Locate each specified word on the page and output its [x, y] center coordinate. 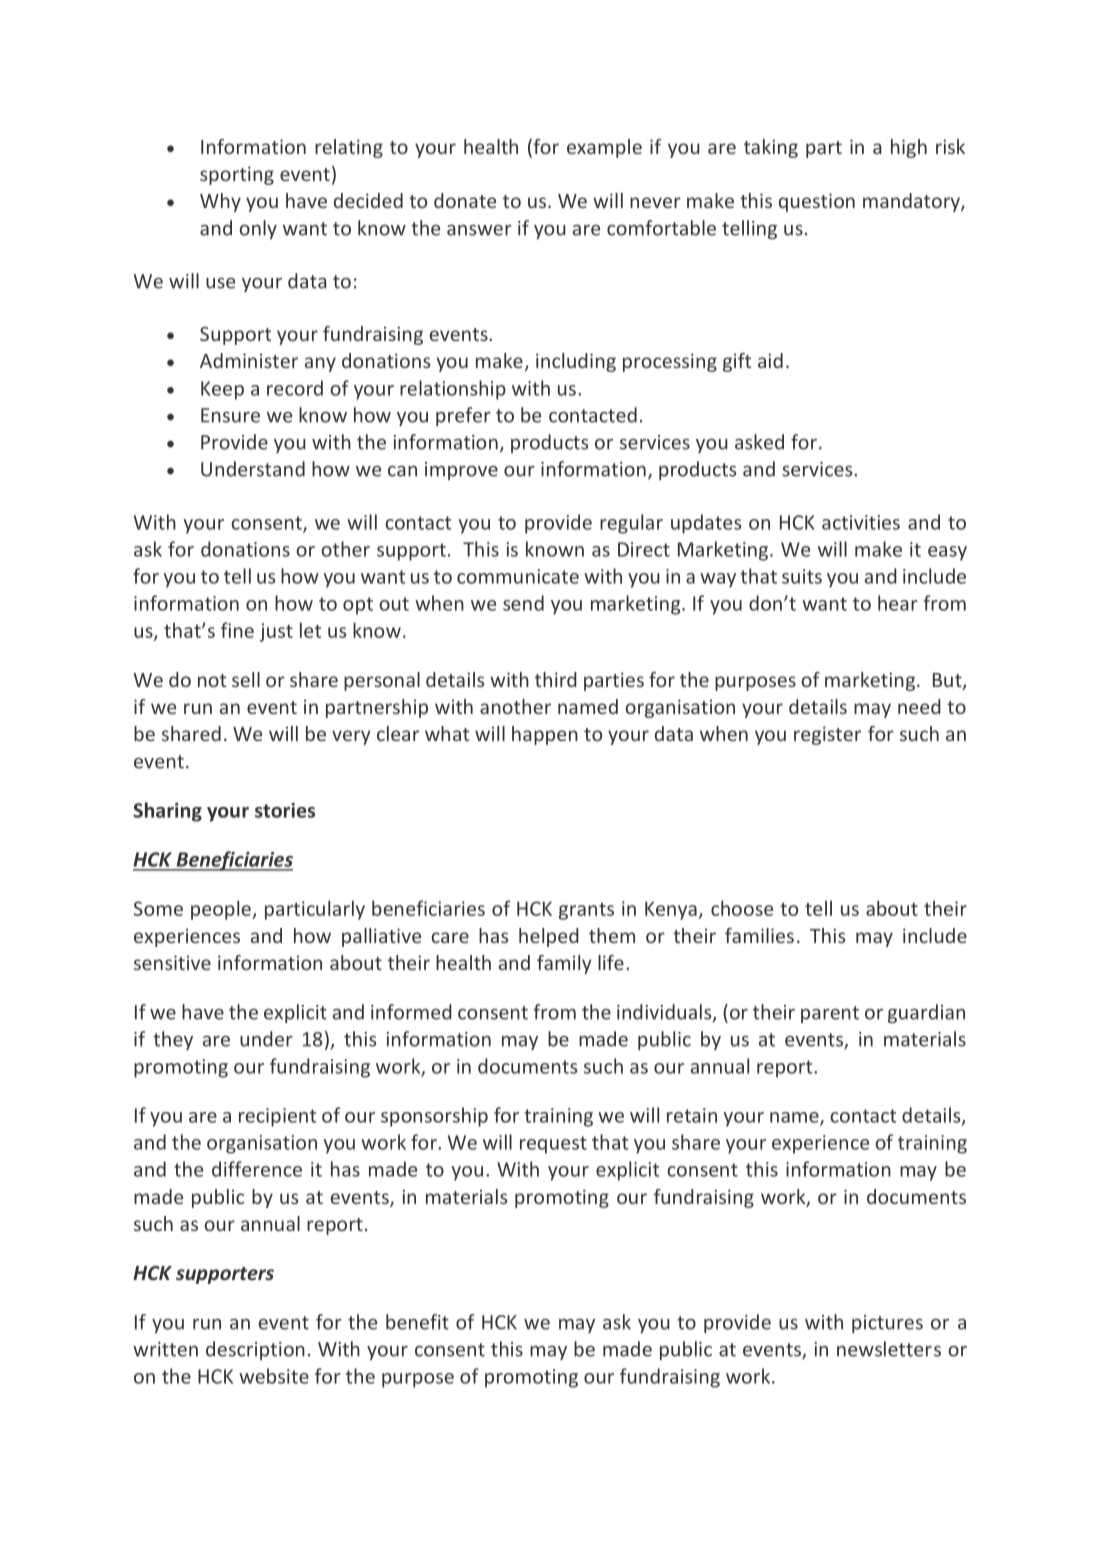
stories [285, 810]
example [604, 148]
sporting [237, 175]
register [827, 735]
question [817, 202]
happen [545, 735]
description [255, 1350]
